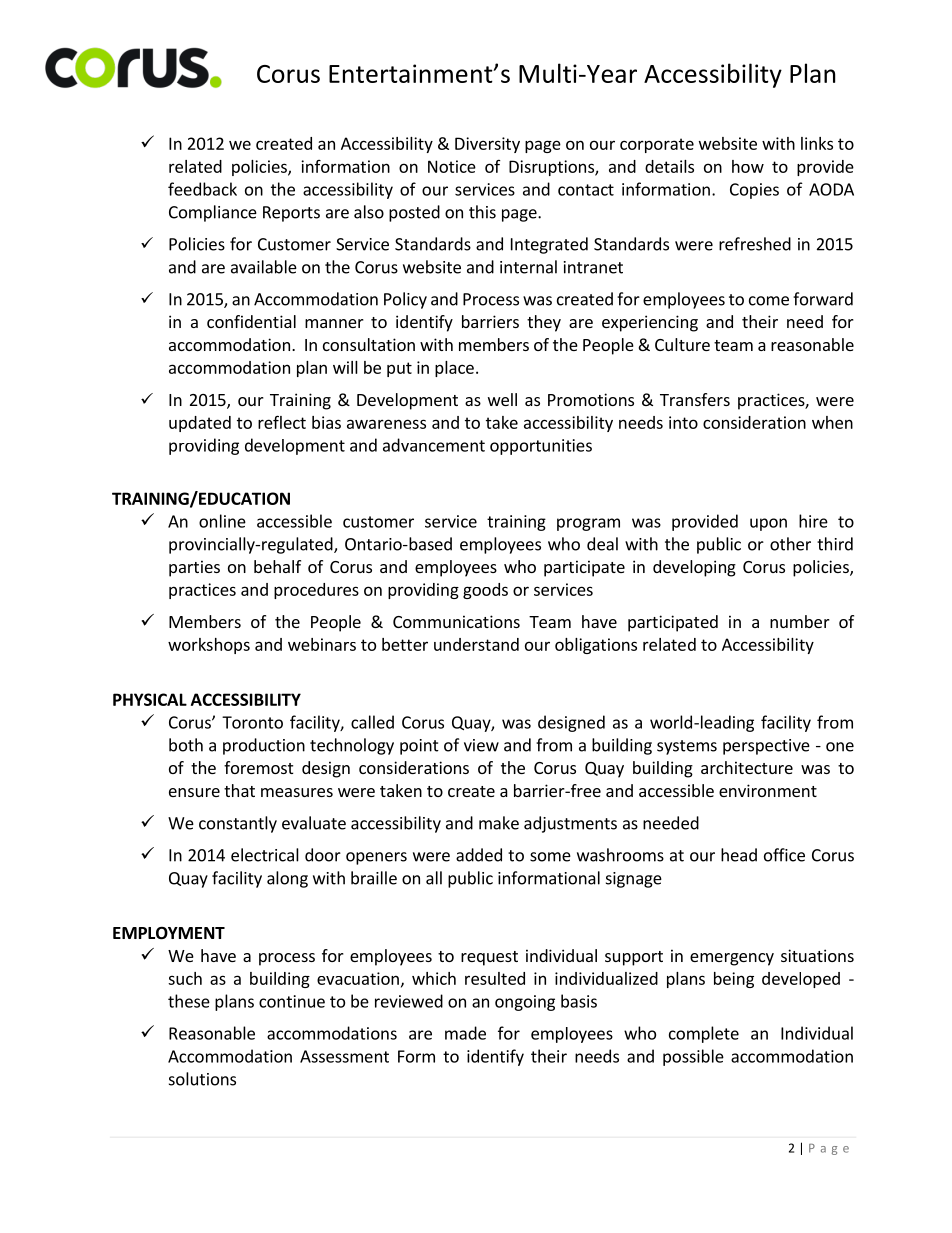 This image has width=952, height=1233. I want to click on how, so click(748, 166).
